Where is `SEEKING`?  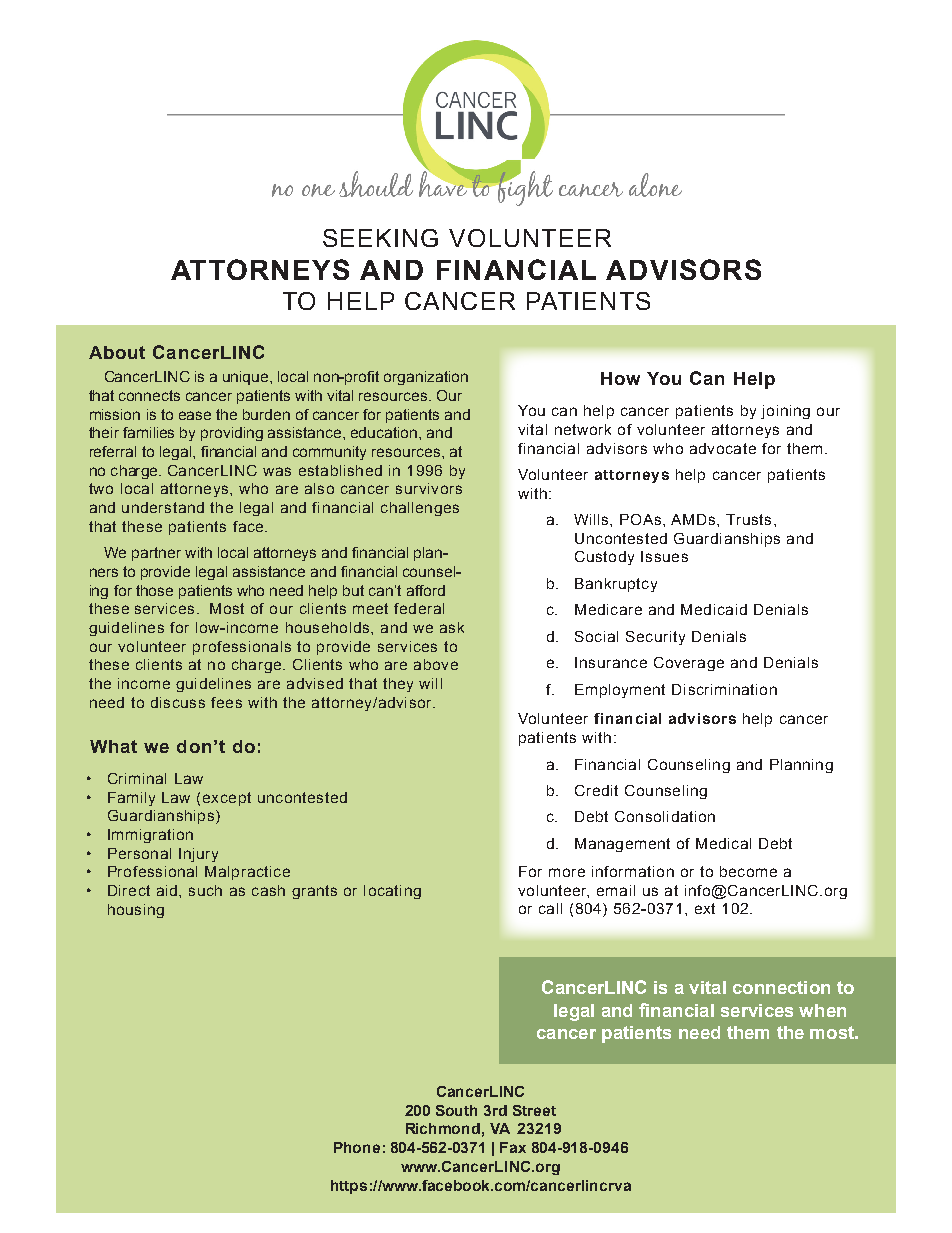
SEEKING is located at coordinates (380, 238).
